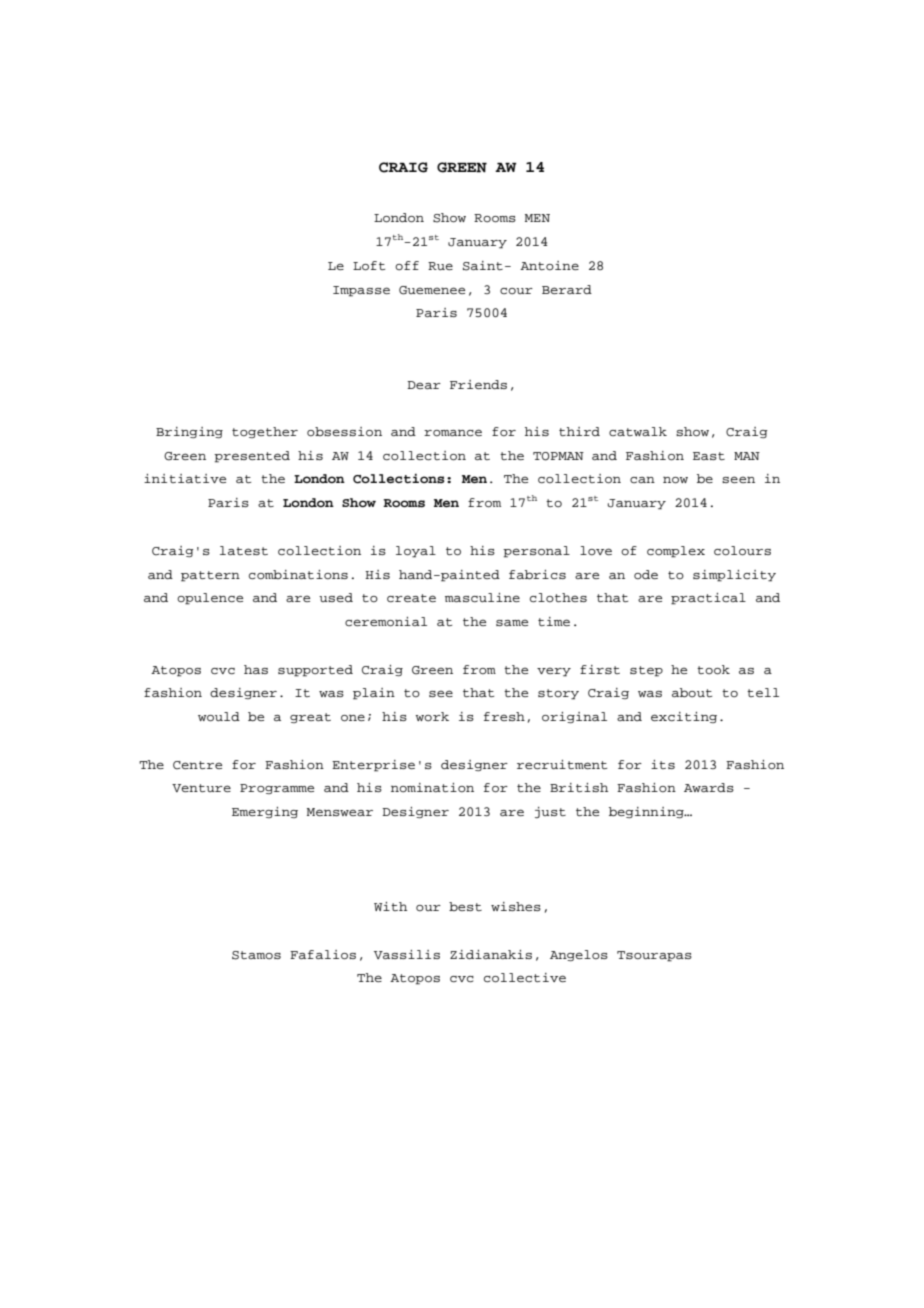  Describe the element at coordinates (516, 291) in the screenshot. I see `cour` at that location.
